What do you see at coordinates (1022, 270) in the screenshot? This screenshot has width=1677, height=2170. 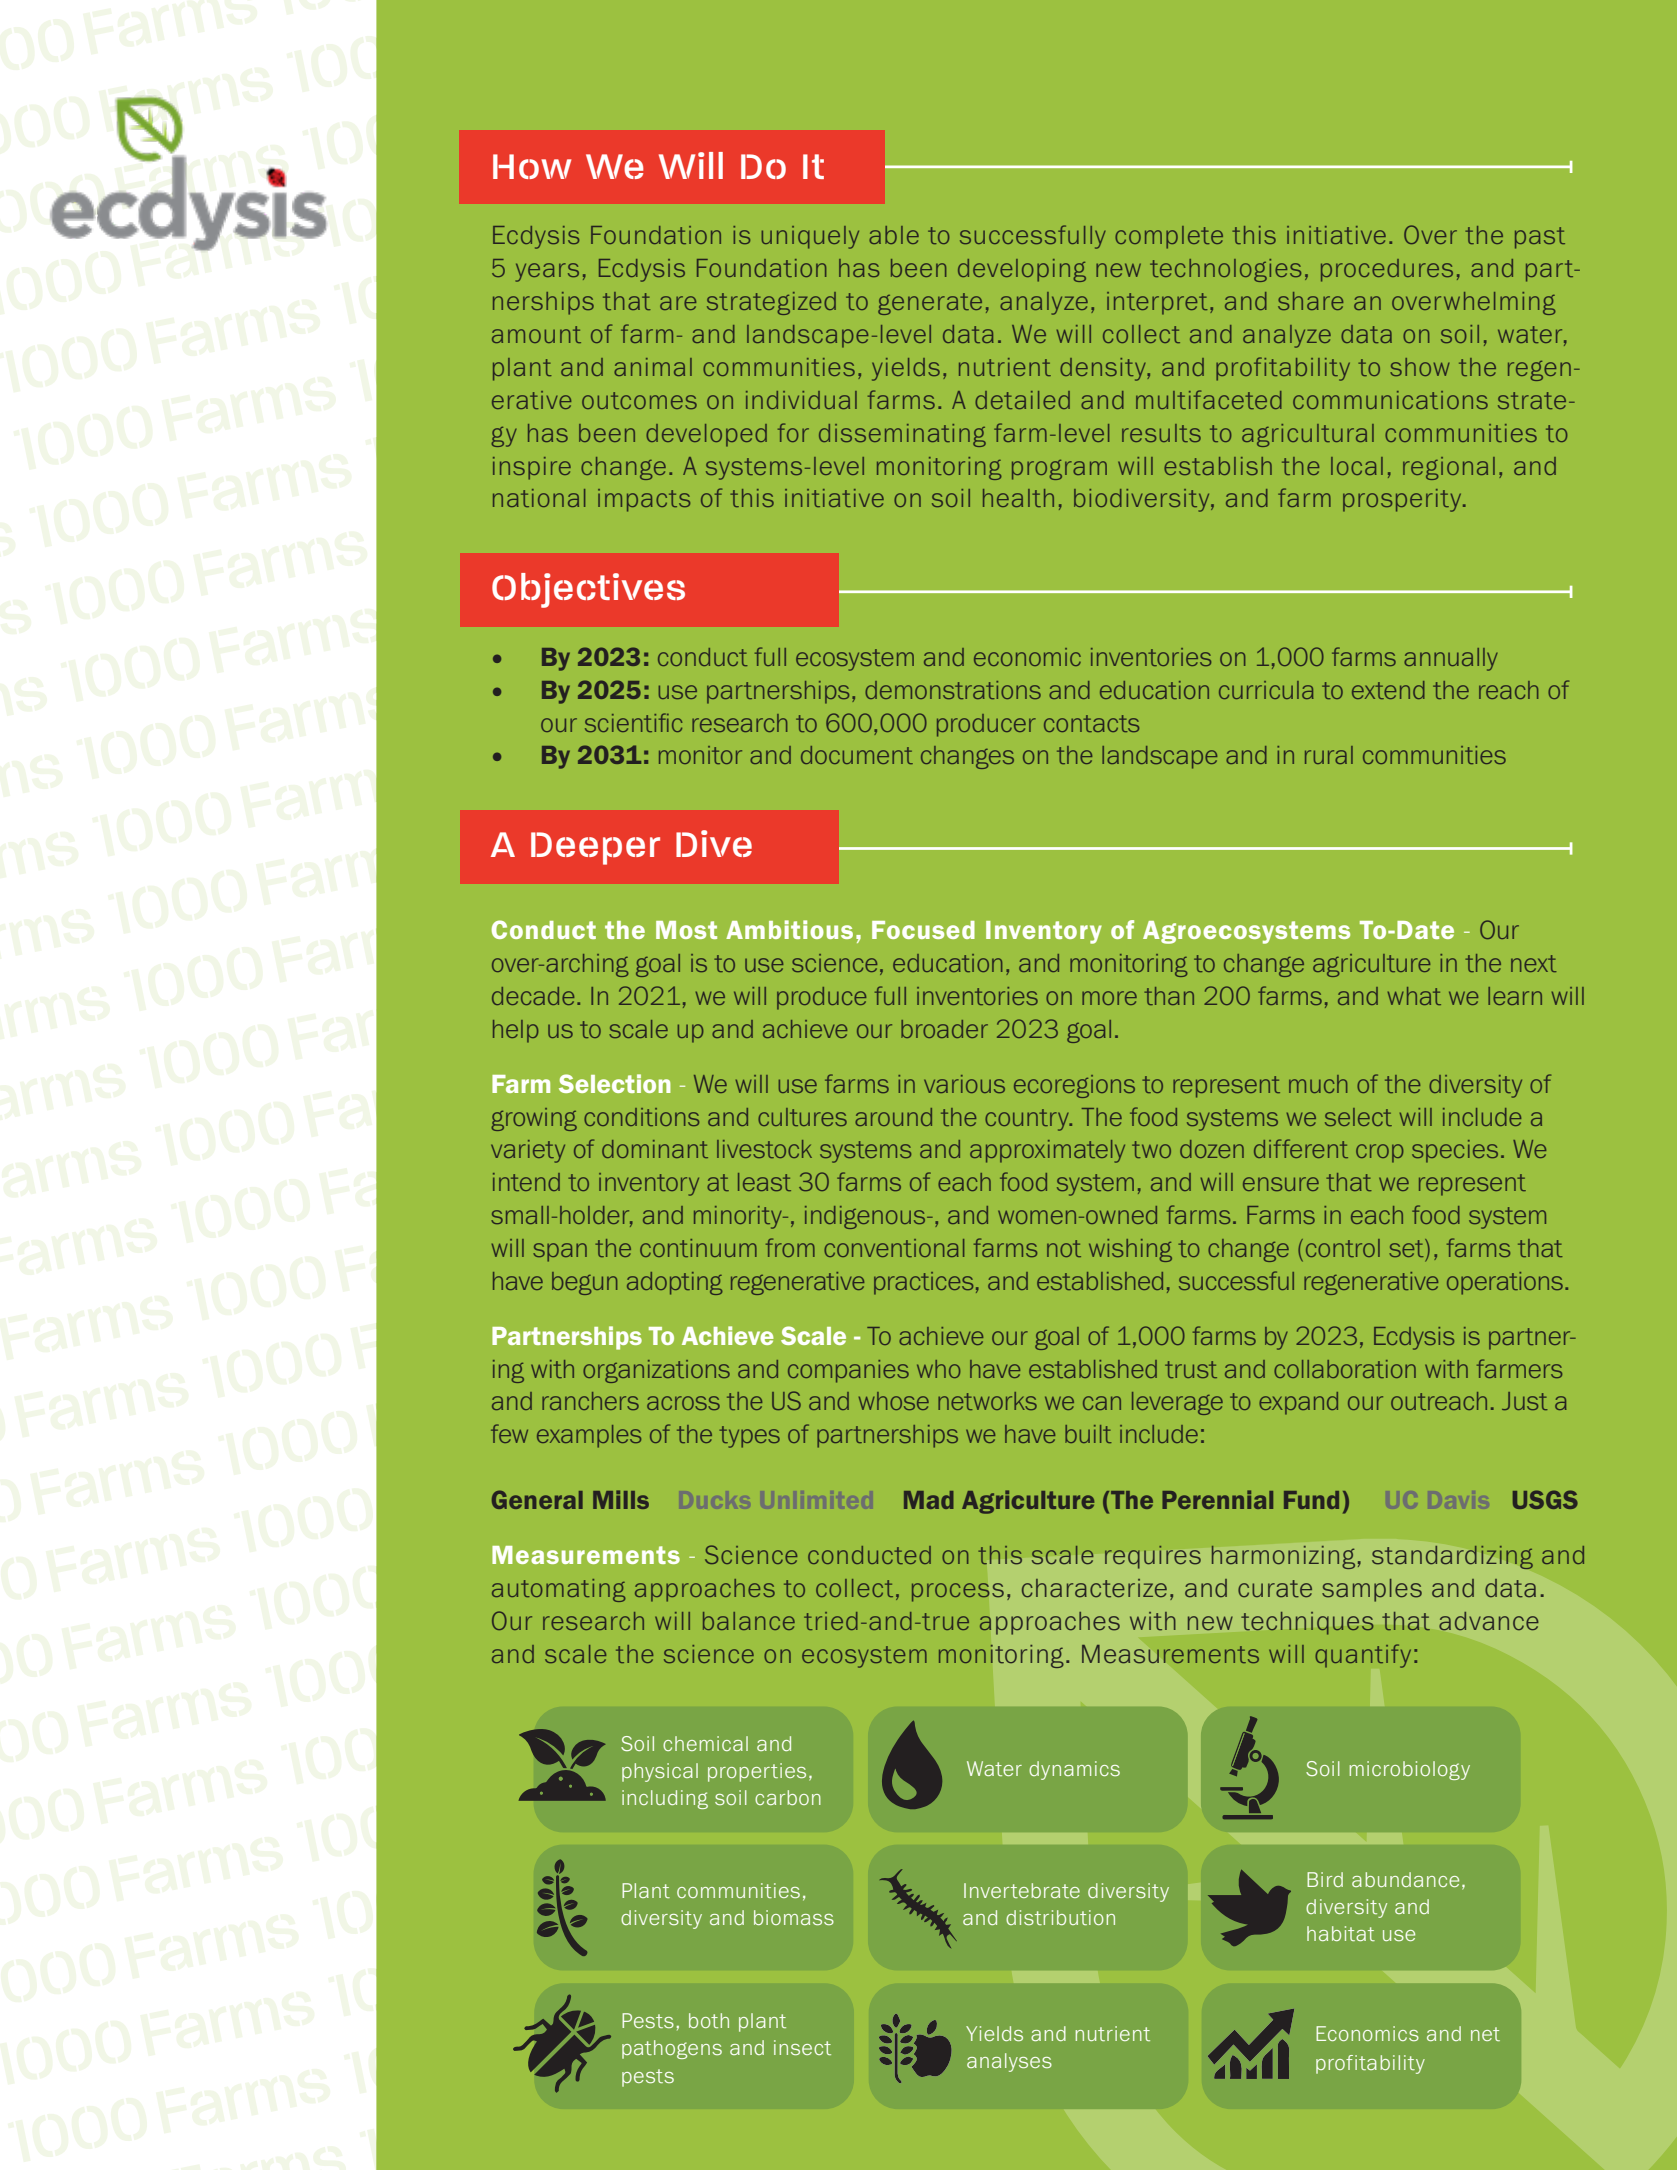 I see `developing` at bounding box center [1022, 270].
